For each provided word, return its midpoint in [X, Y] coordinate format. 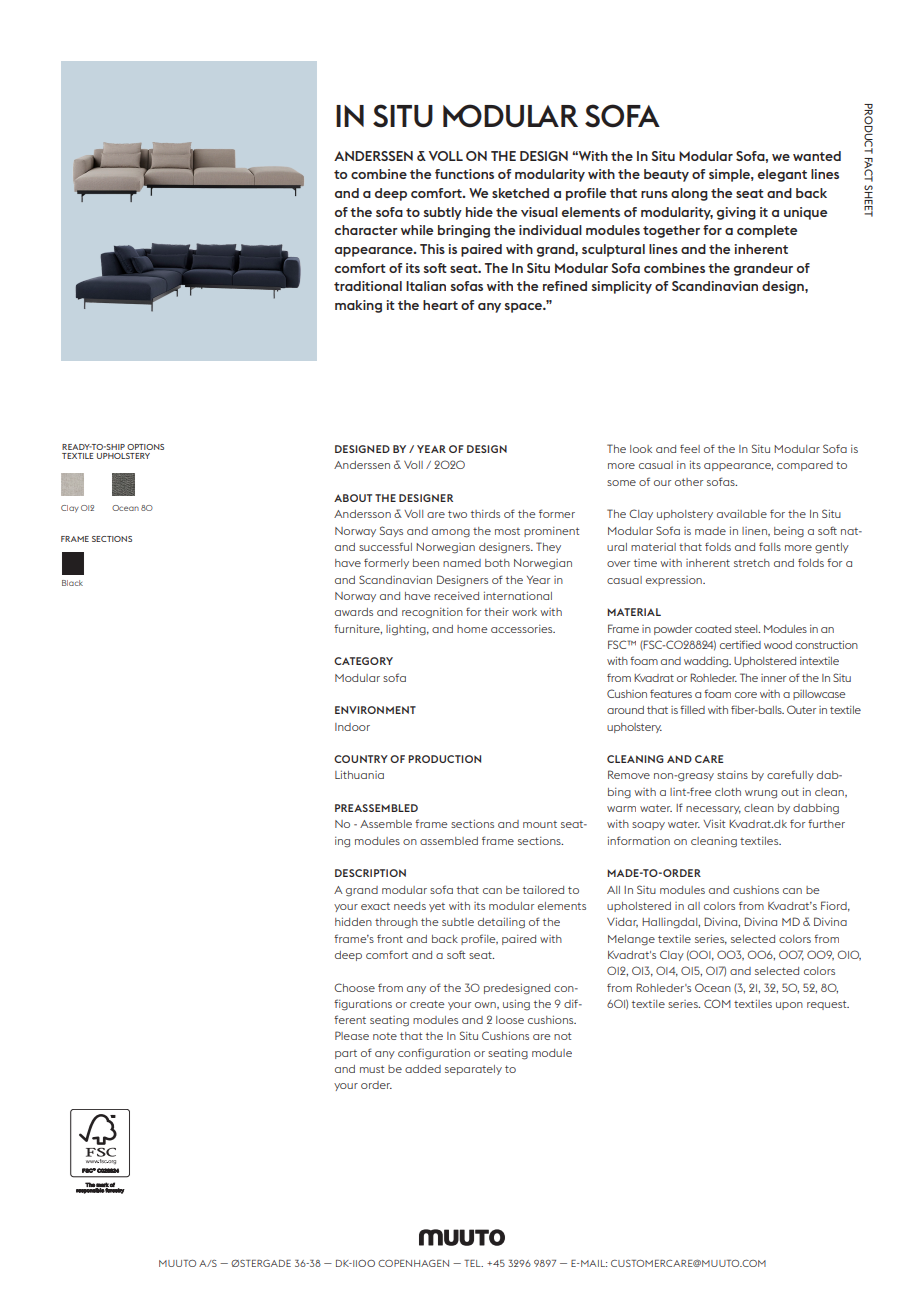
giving [736, 213]
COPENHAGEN [413, 1263]
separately [473, 1070]
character [366, 230]
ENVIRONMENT [375, 710]
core [746, 695]
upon [789, 1006]
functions [464, 174]
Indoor [352, 727]
